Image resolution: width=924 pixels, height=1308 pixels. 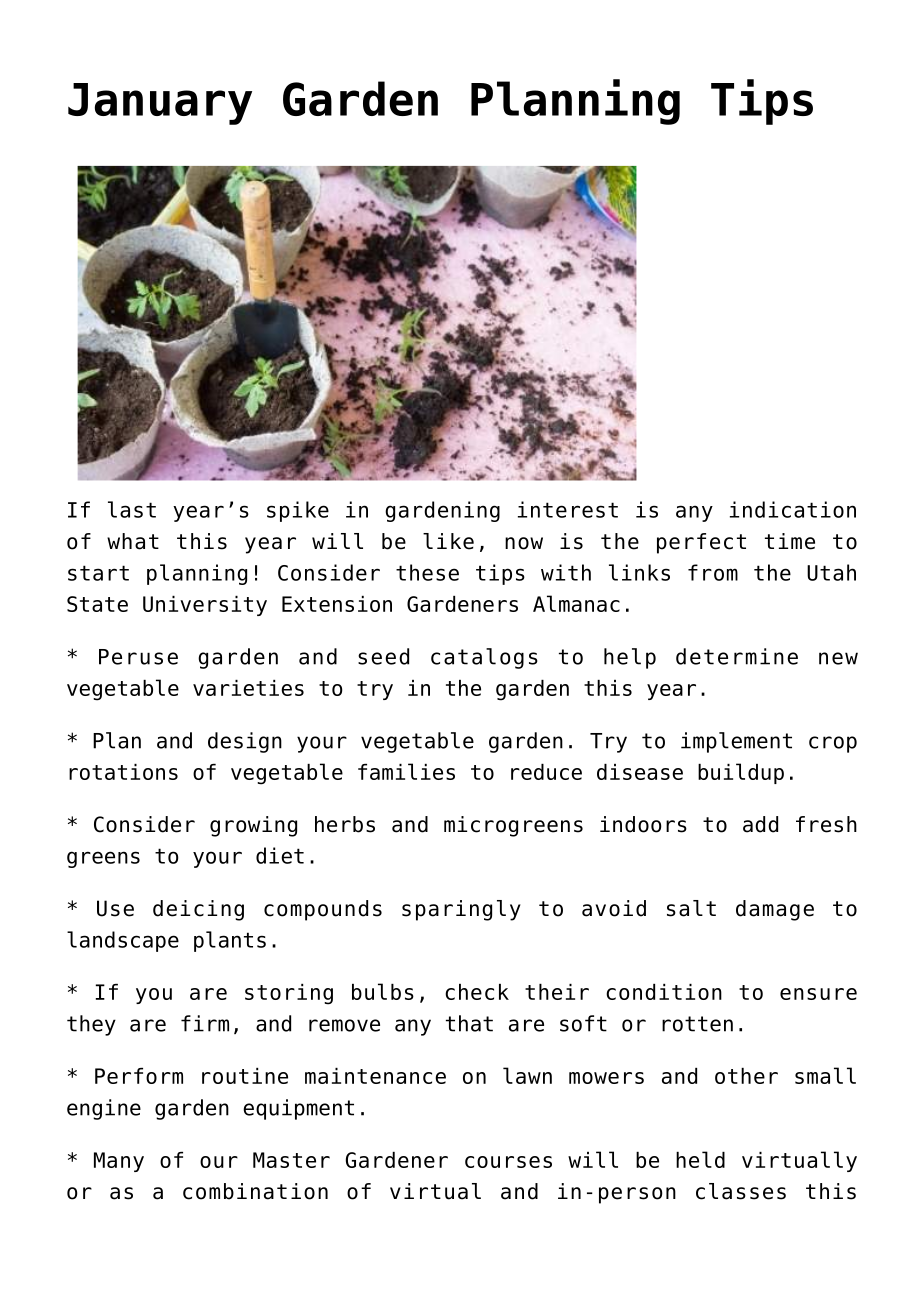 I want to click on sparingly, so click(x=461, y=910).
